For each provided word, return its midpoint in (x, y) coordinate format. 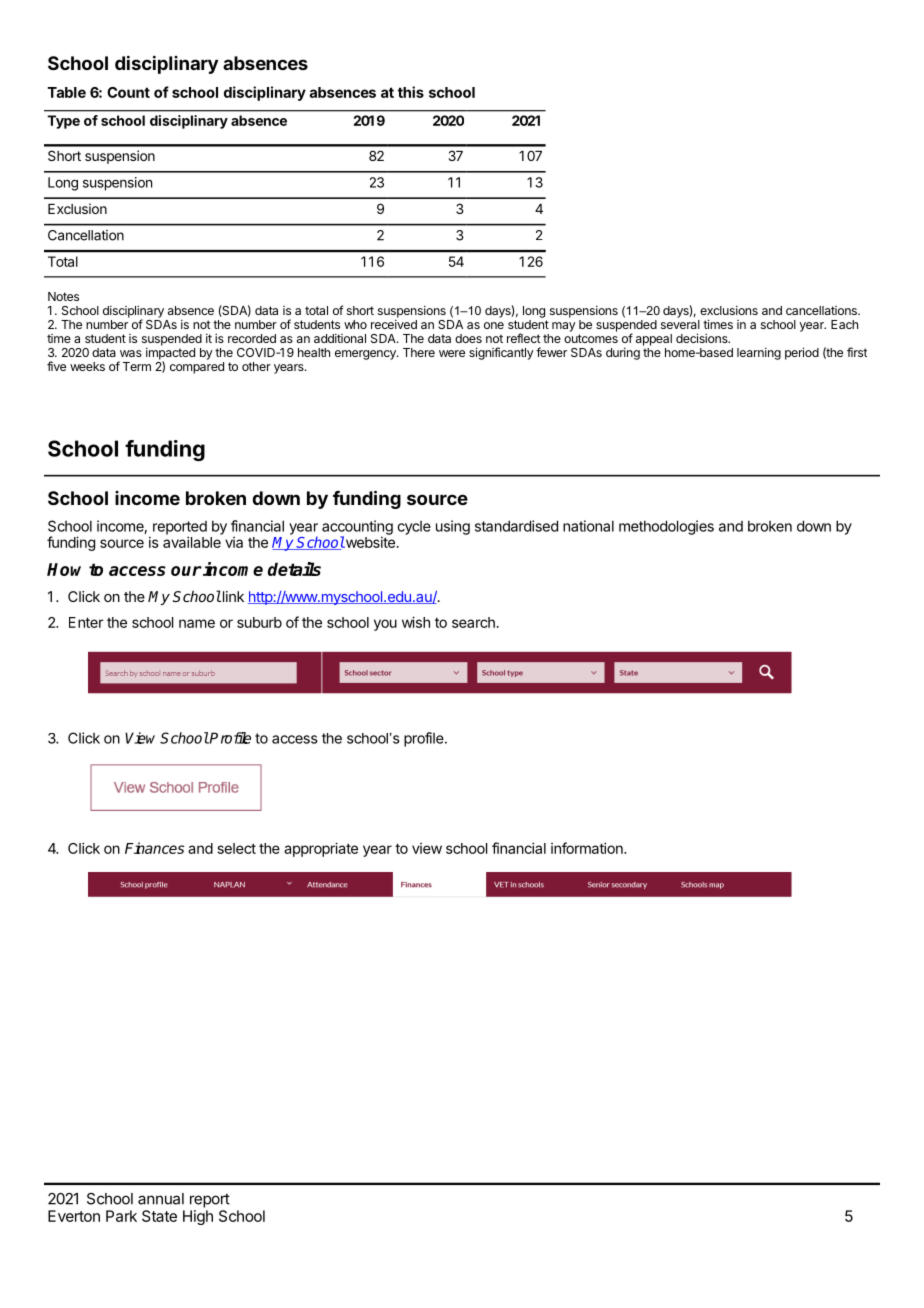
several (680, 324)
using (453, 527)
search (473, 622)
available (192, 542)
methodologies (666, 527)
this (411, 92)
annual (161, 1199)
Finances (154, 848)
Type (63, 122)
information (588, 848)
